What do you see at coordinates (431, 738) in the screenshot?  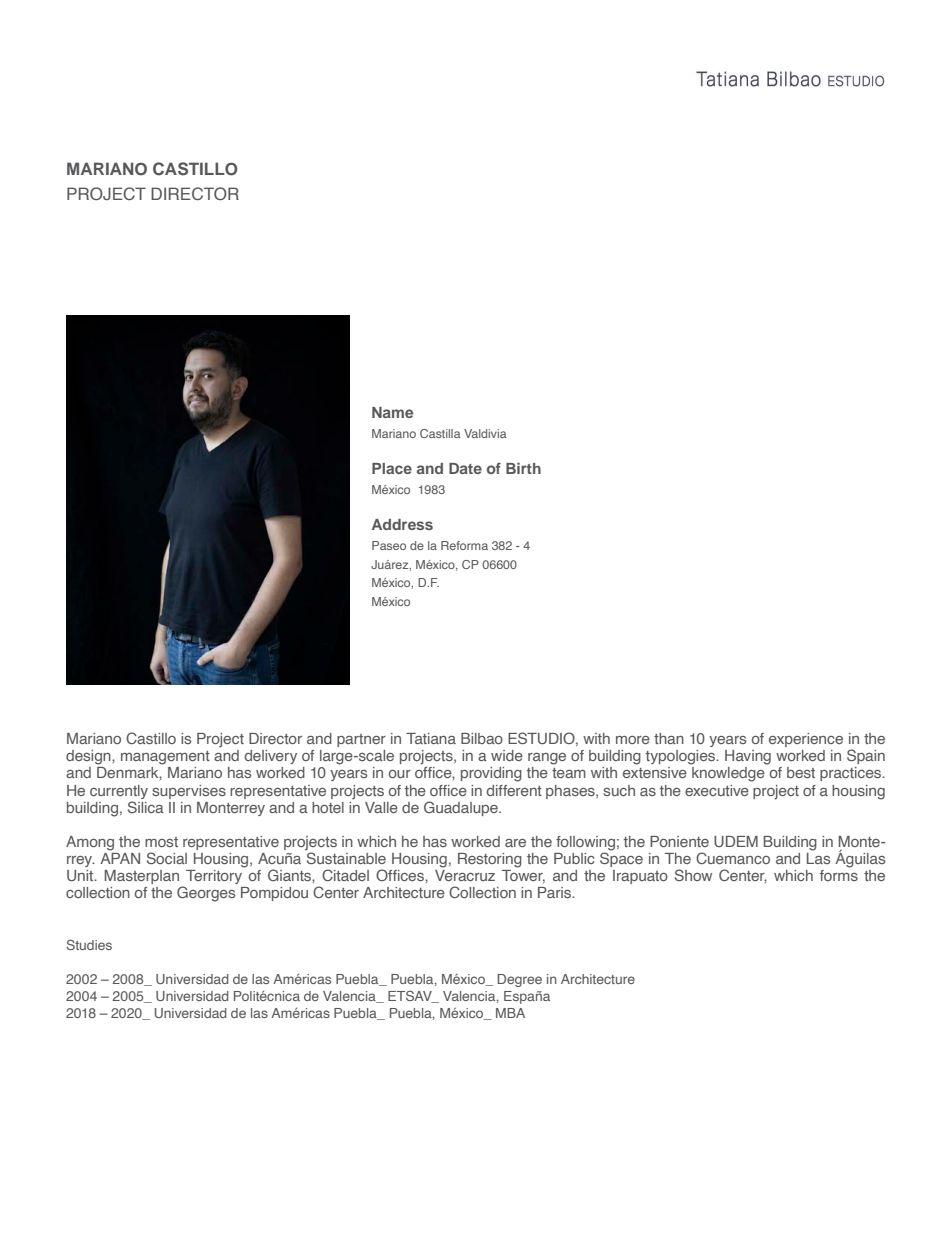 I see `Tatiana` at bounding box center [431, 738].
